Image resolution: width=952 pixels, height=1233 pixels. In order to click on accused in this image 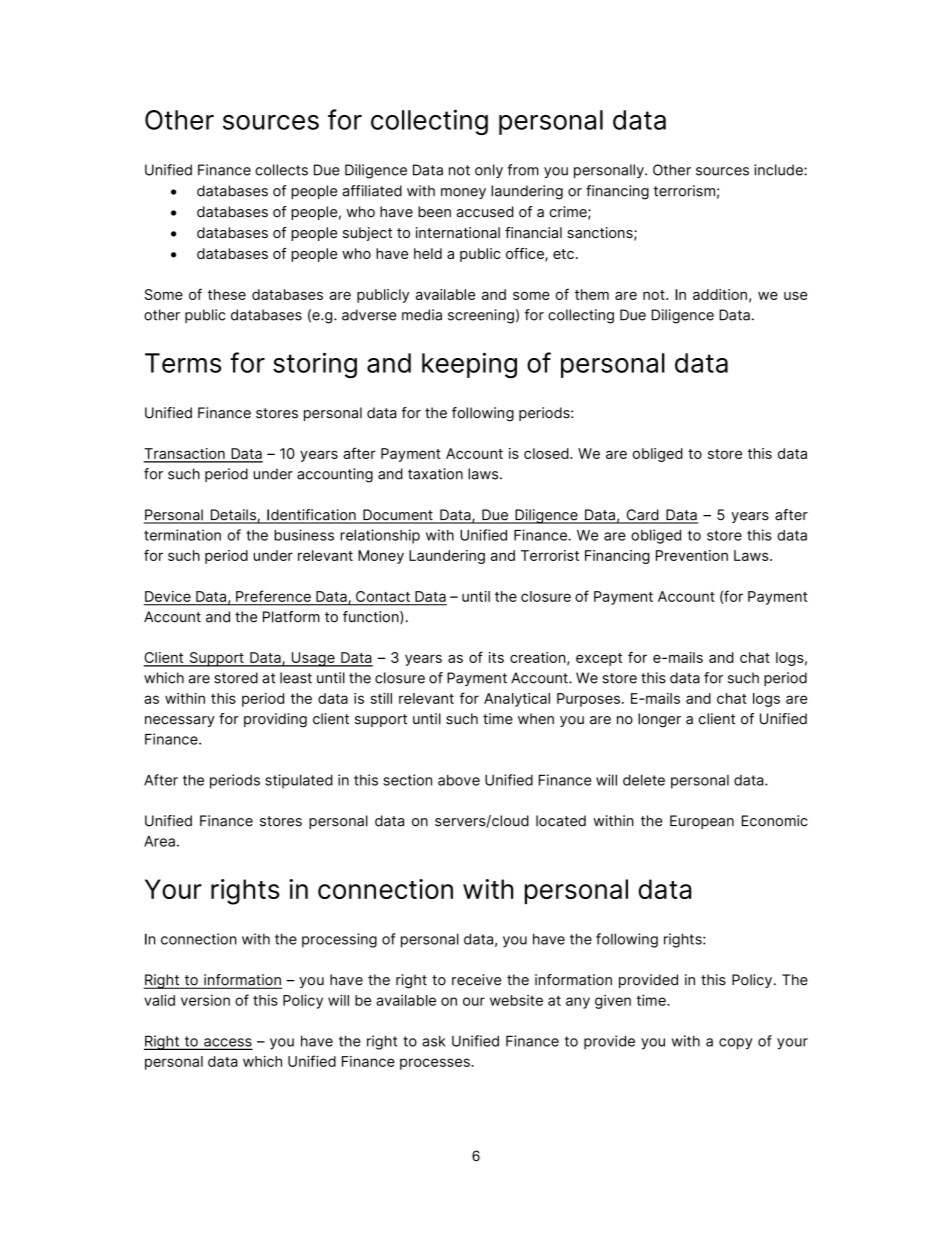, I will do `click(485, 212)`.
